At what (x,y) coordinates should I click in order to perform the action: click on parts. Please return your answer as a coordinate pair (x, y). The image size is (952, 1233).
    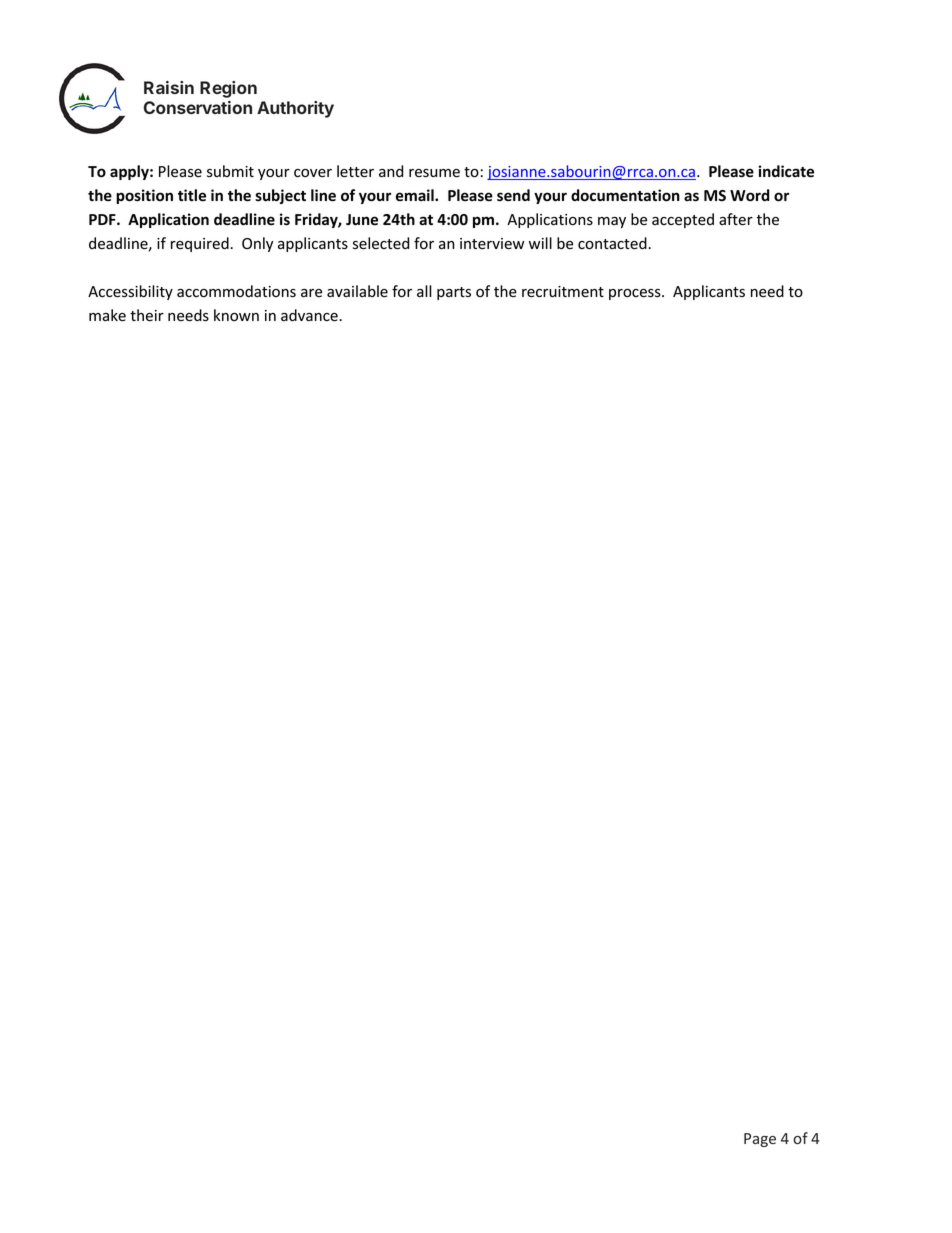
    Looking at the image, I should click on (454, 293).
